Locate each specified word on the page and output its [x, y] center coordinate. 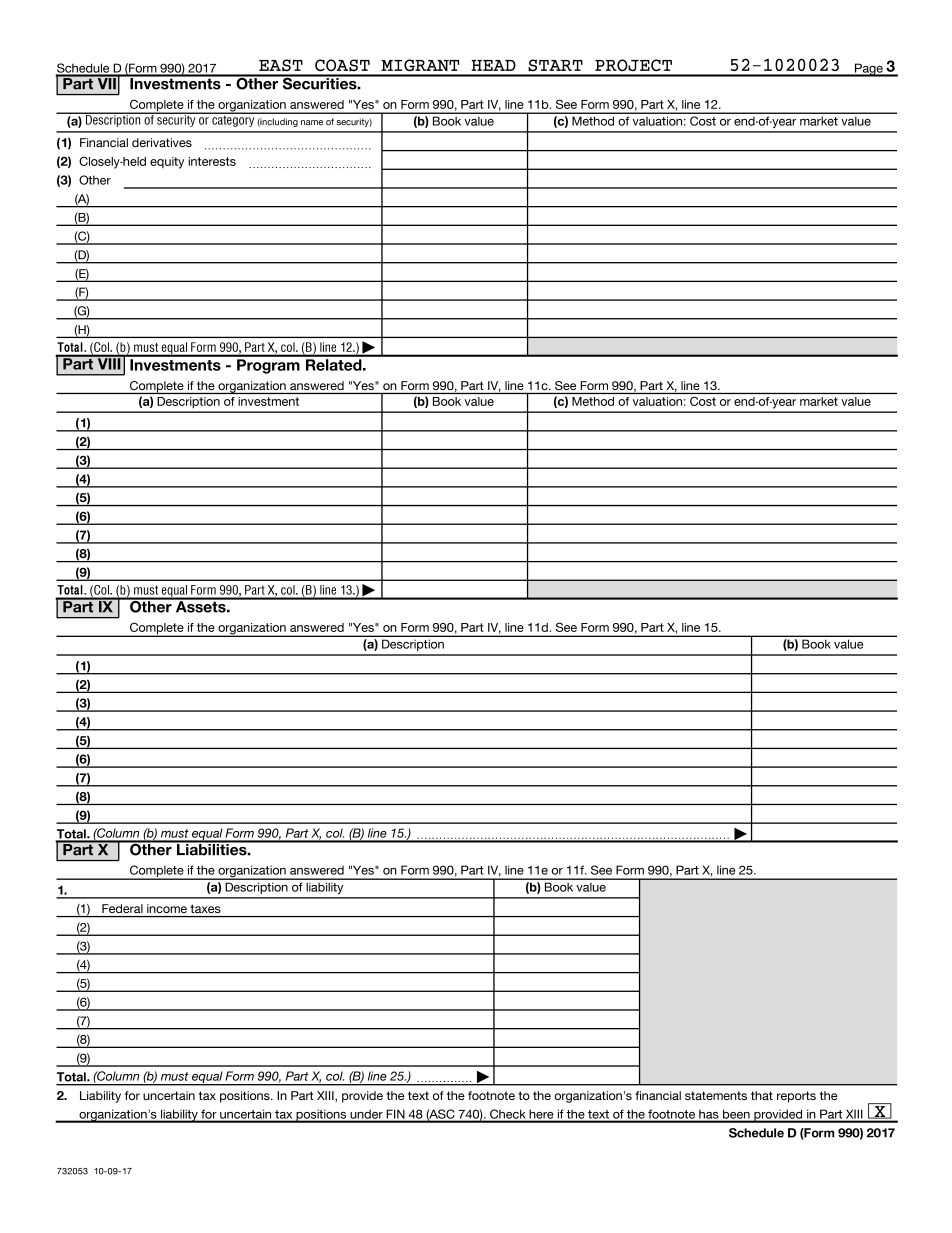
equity [167, 163]
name [312, 123]
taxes [206, 908]
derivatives [162, 142]
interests [212, 161]
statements [716, 1095]
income [167, 908]
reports [796, 1097]
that [762, 1095]
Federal [122, 908]
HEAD [493, 65]
